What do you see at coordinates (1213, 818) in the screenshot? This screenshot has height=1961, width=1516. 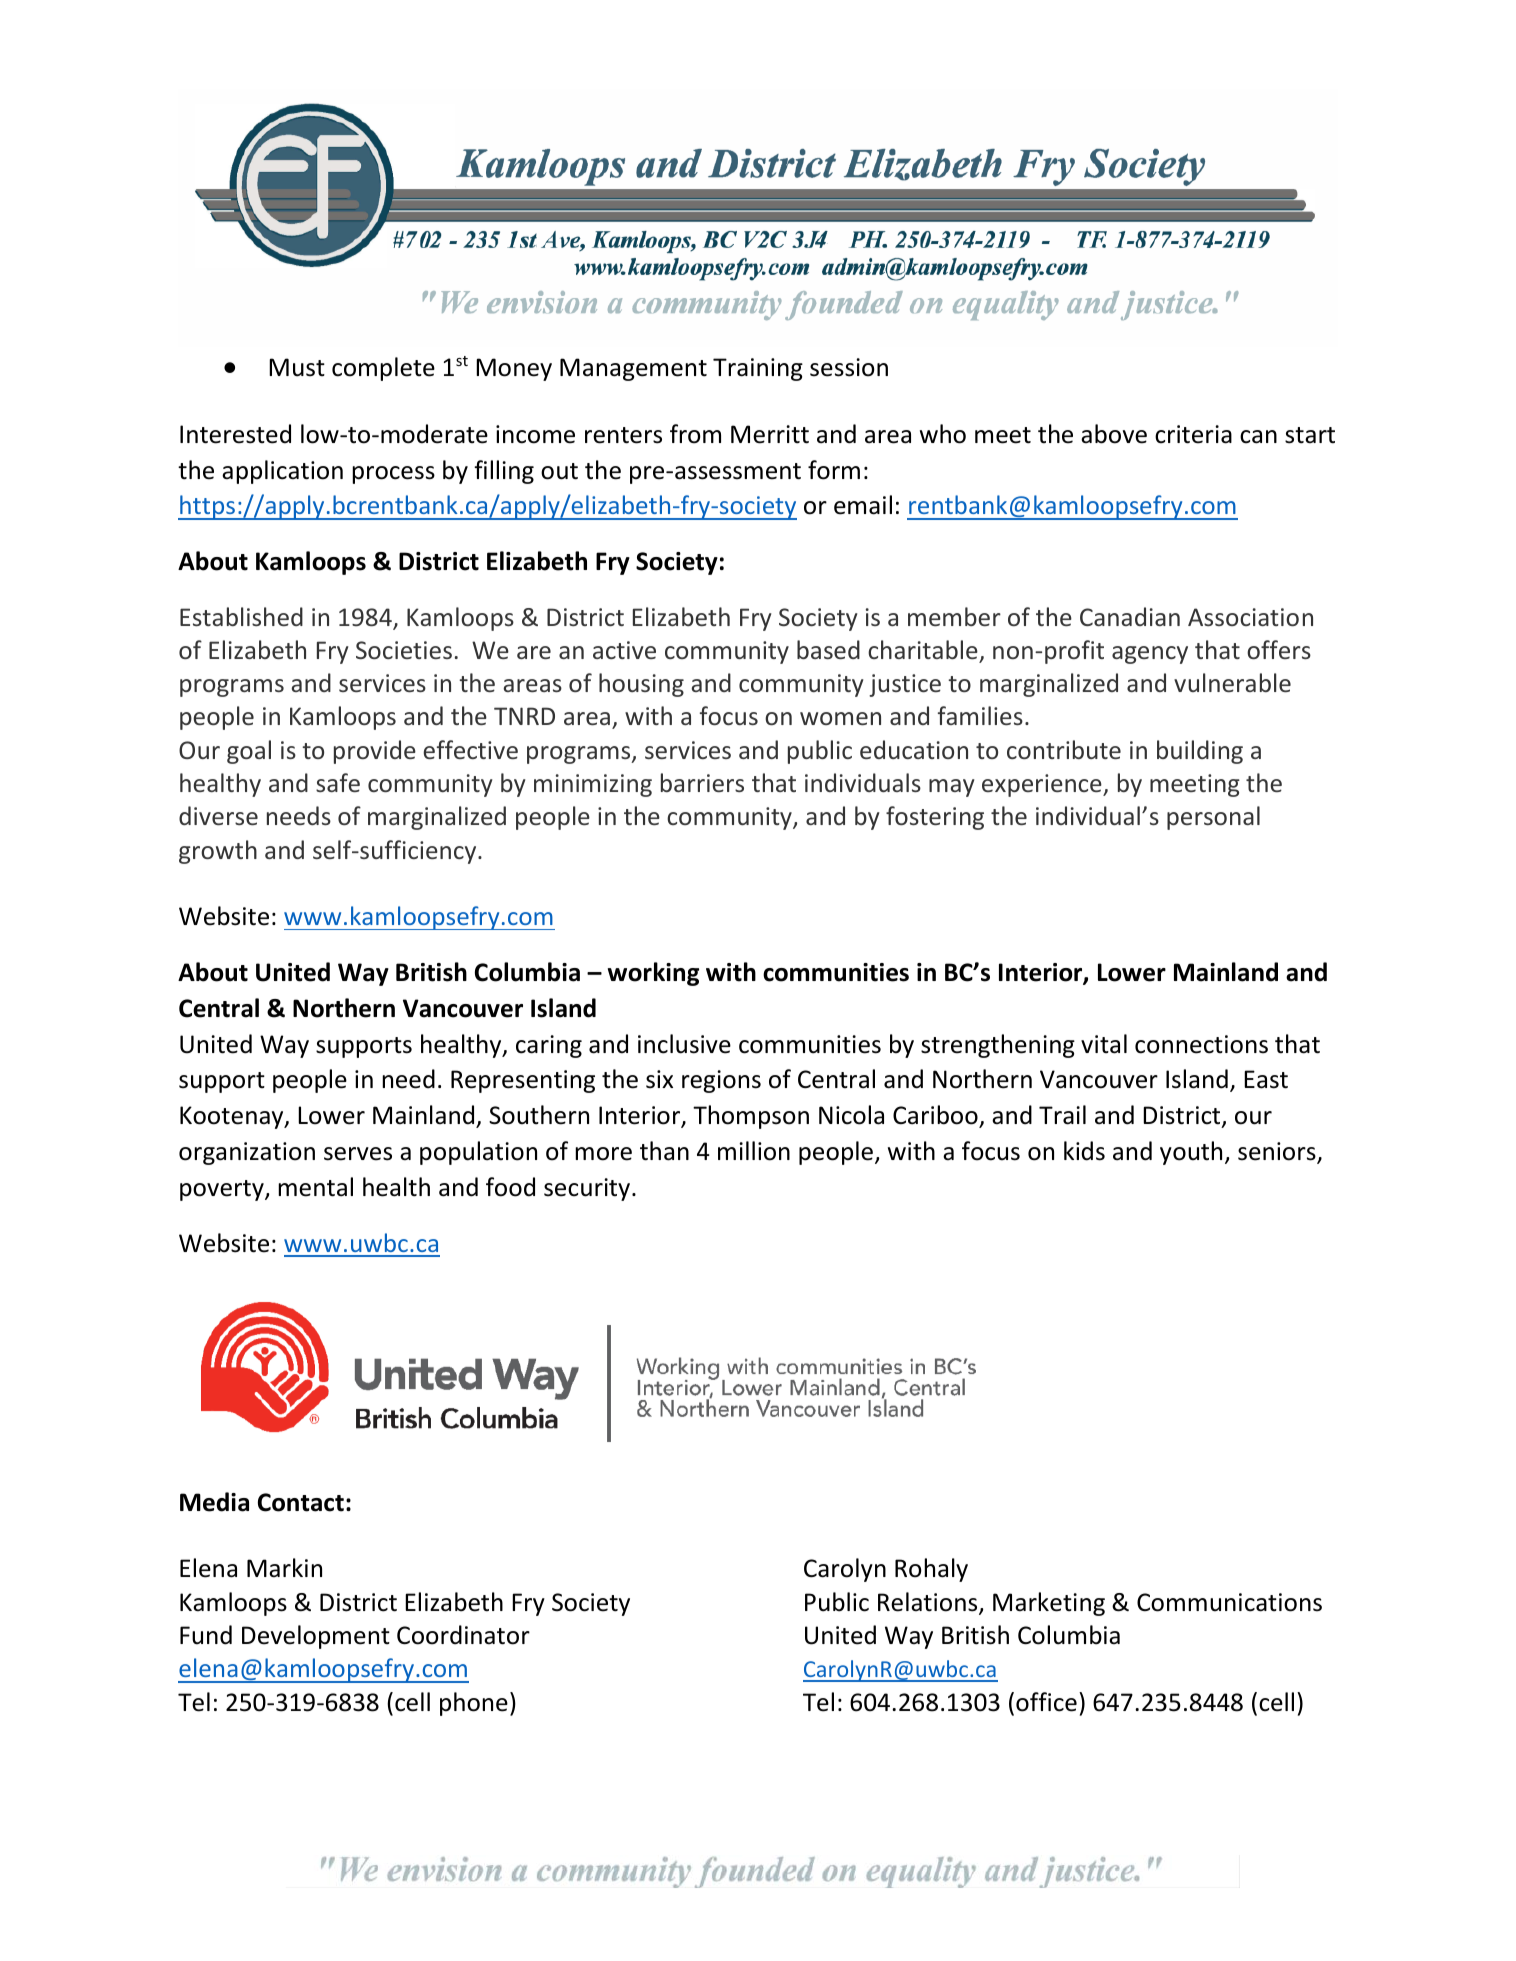 I see `personal` at bounding box center [1213, 818].
